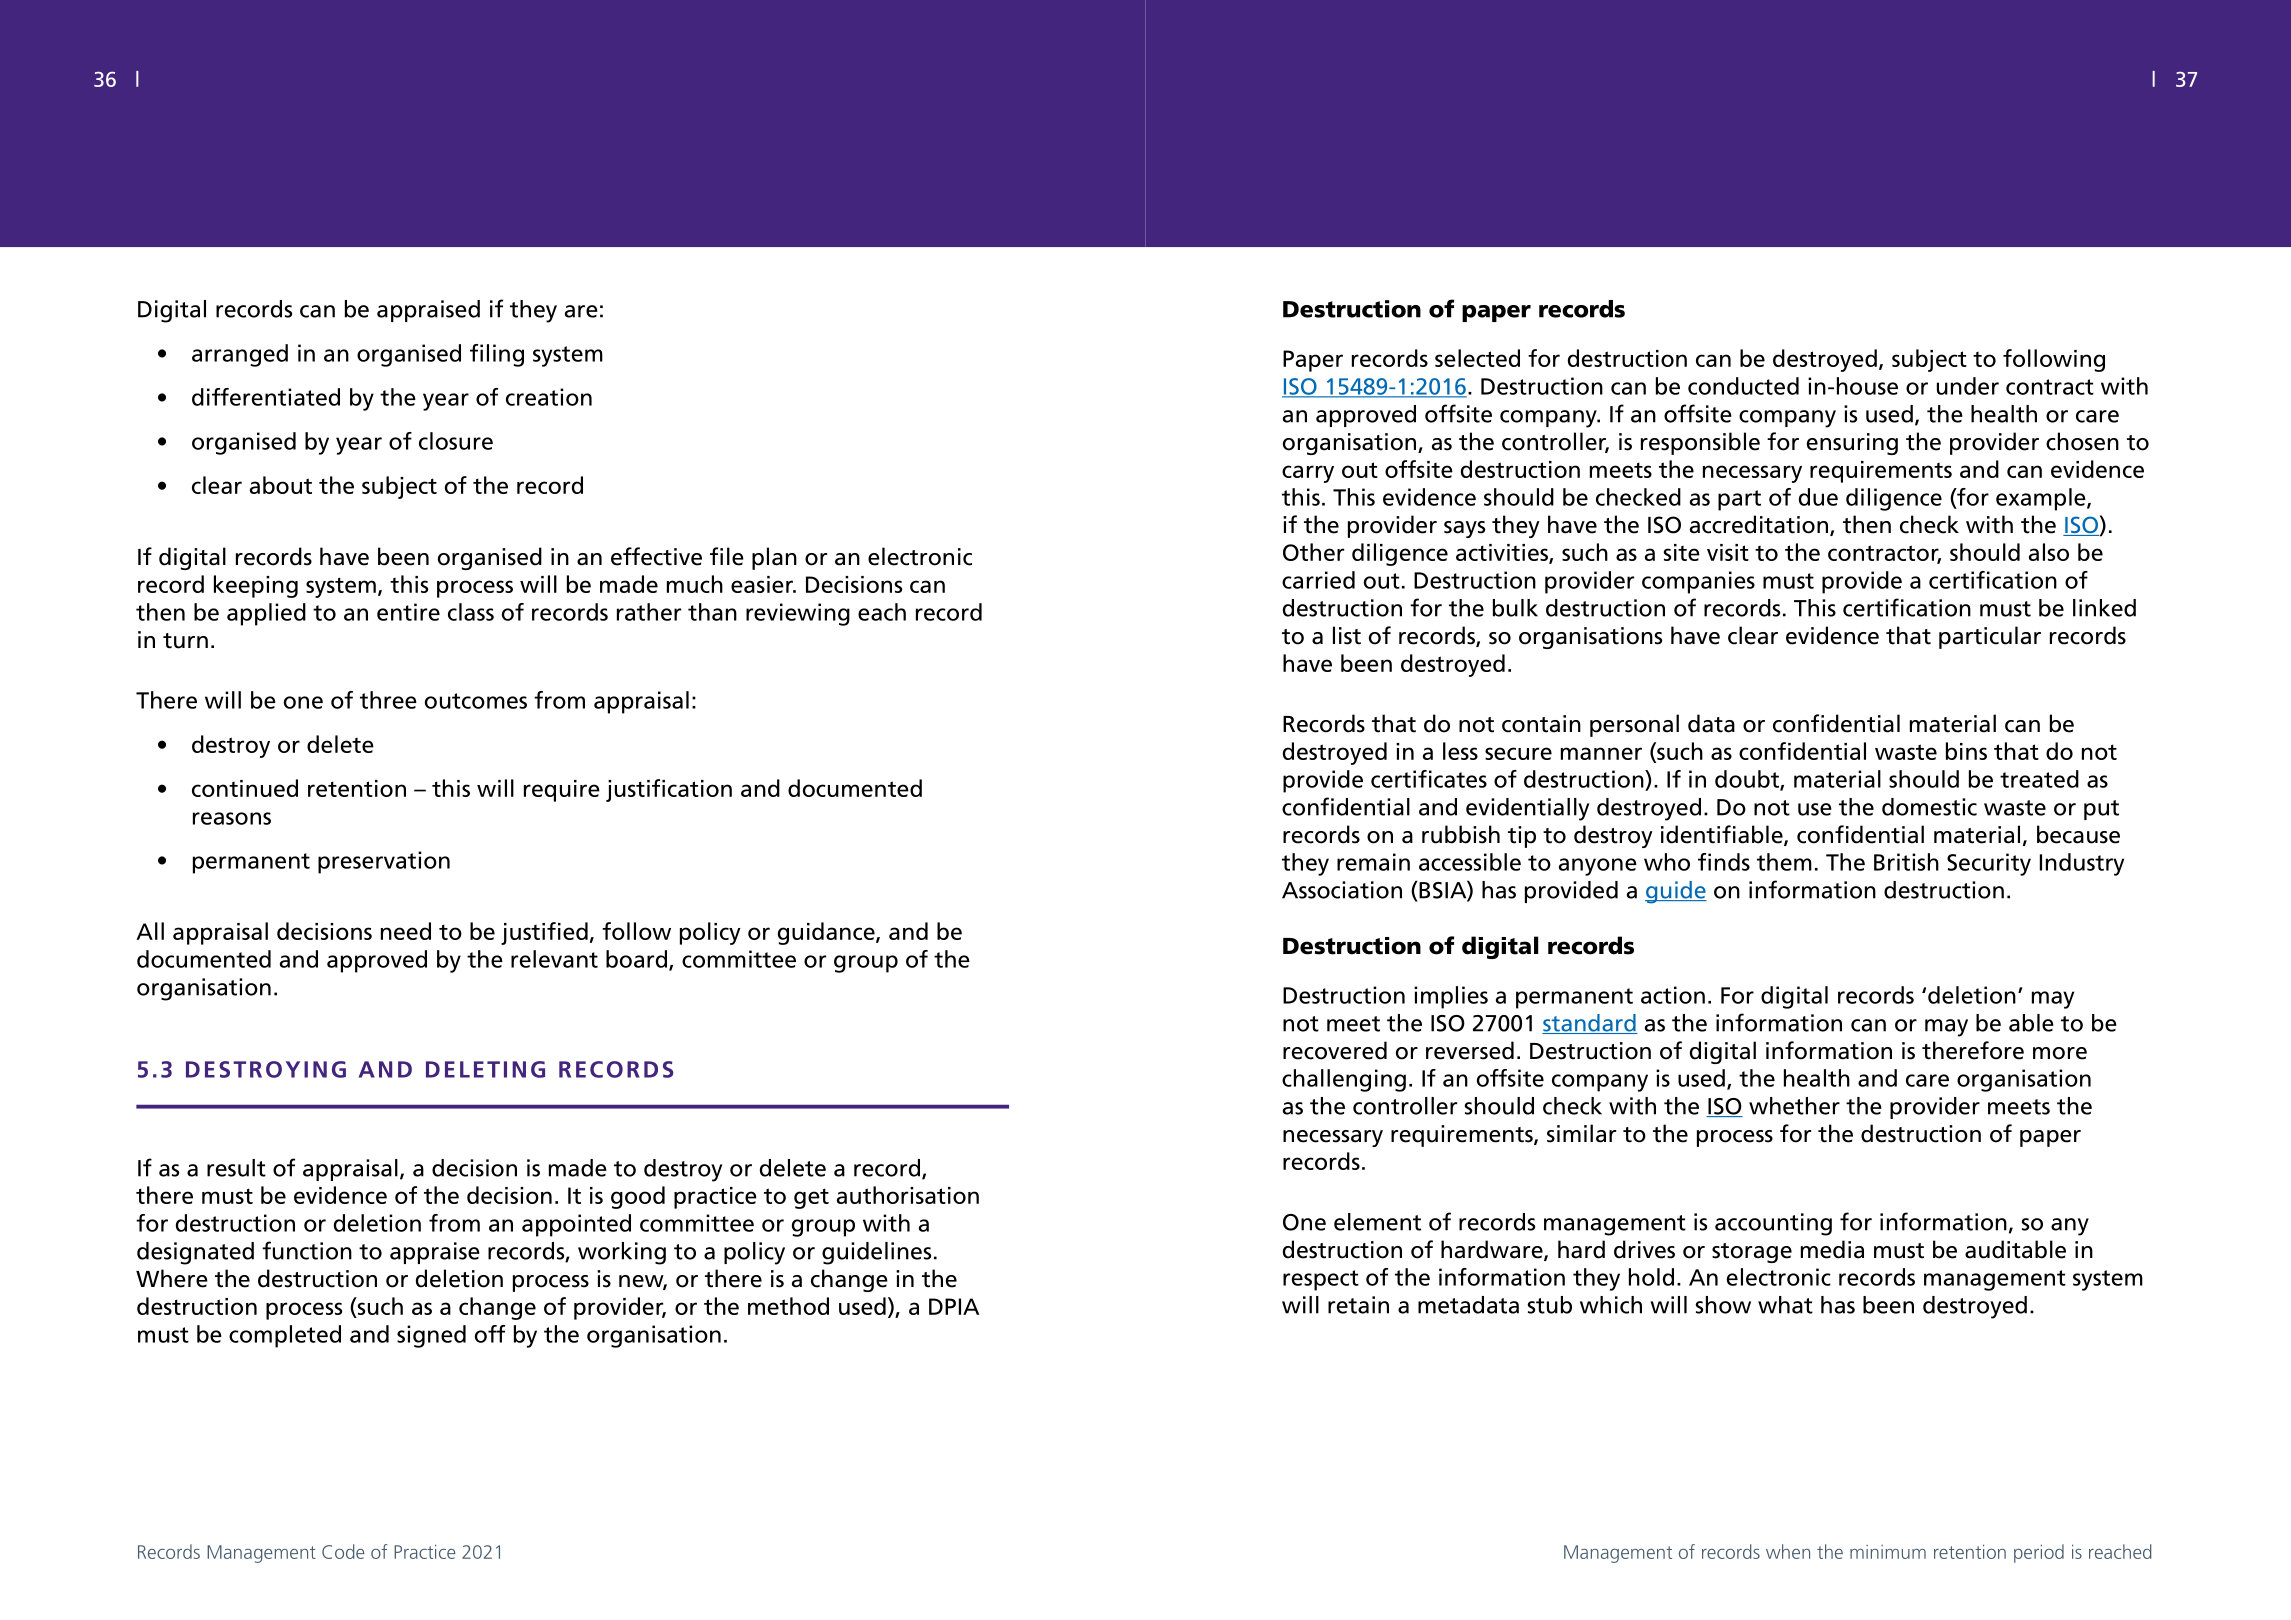 Image resolution: width=2291 pixels, height=1620 pixels. I want to click on carry, so click(1308, 474).
